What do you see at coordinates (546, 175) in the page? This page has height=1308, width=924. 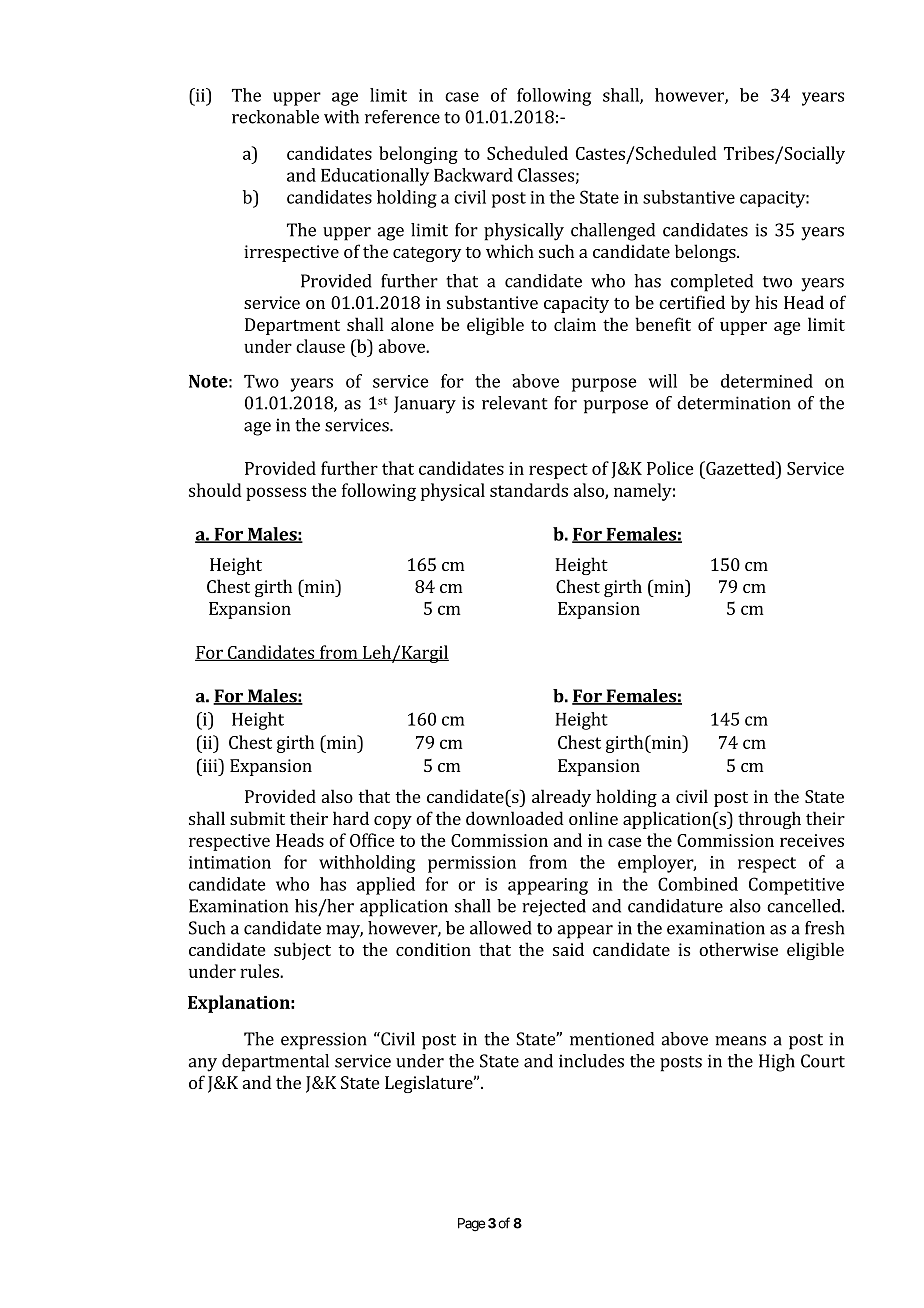 I see `Classes` at bounding box center [546, 175].
